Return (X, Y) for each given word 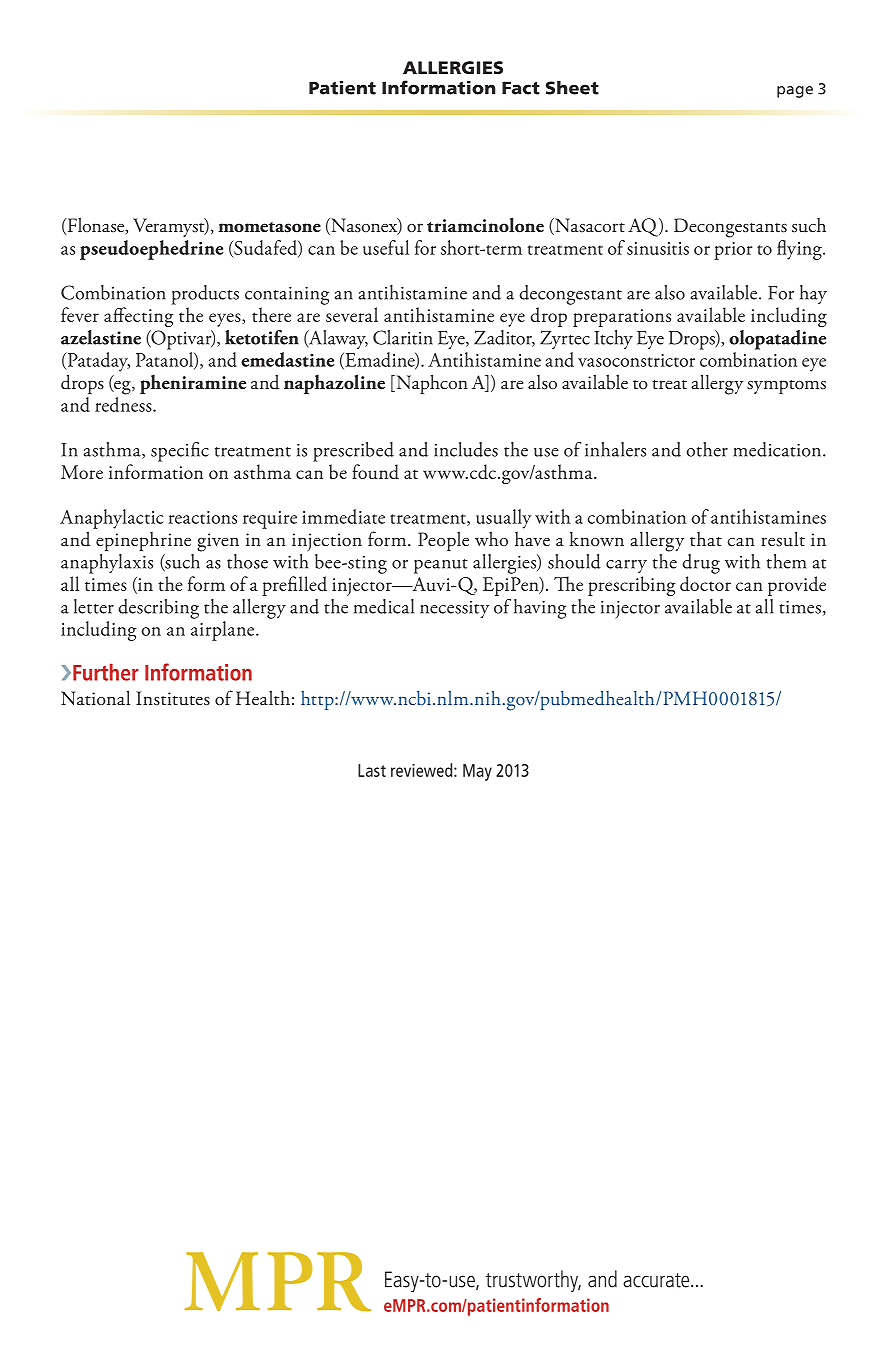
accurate (657, 1280)
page (795, 92)
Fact (521, 88)
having (540, 609)
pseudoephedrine (151, 250)
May (477, 772)
